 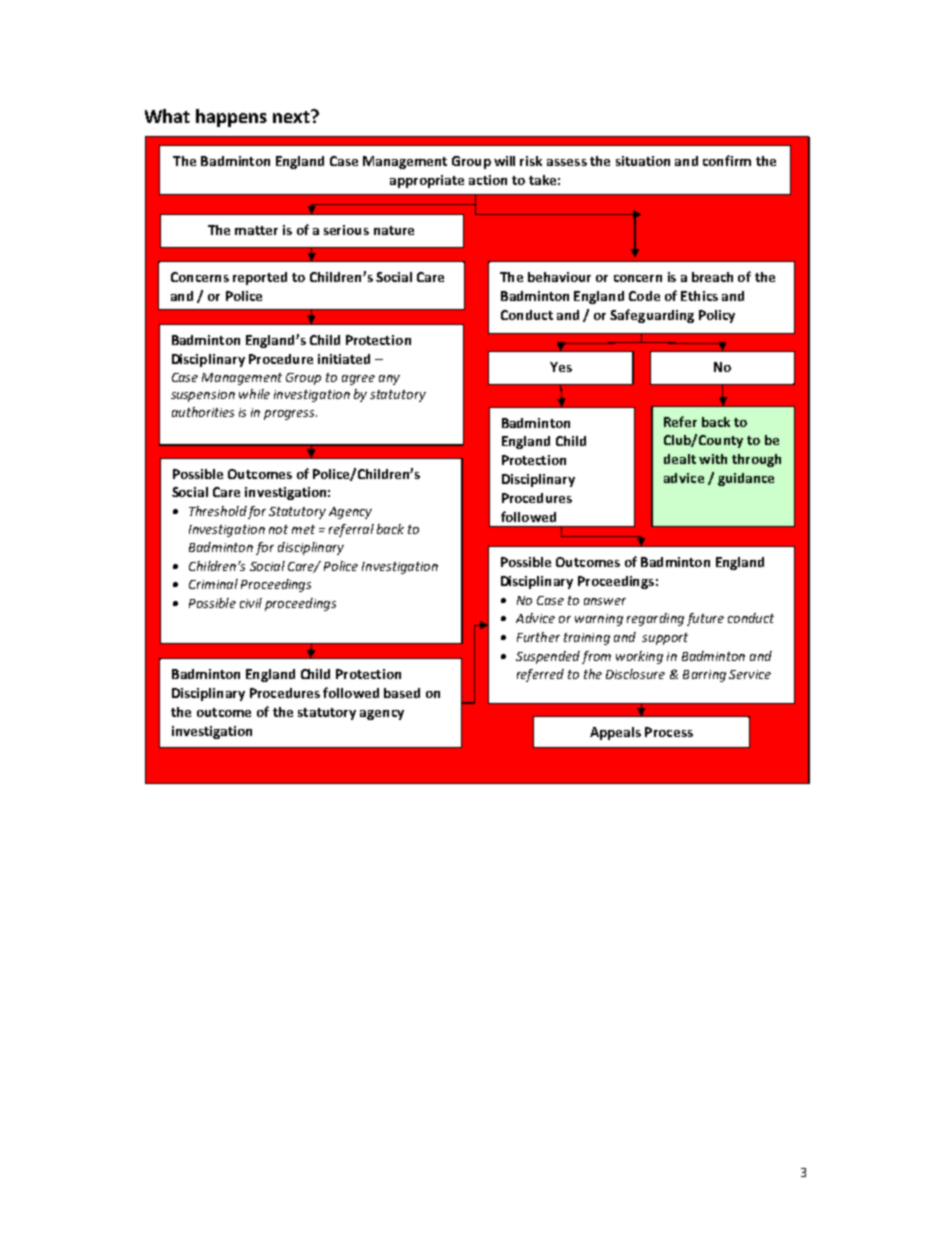 What do you see at coordinates (303, 529) in the screenshot?
I see `met` at bounding box center [303, 529].
